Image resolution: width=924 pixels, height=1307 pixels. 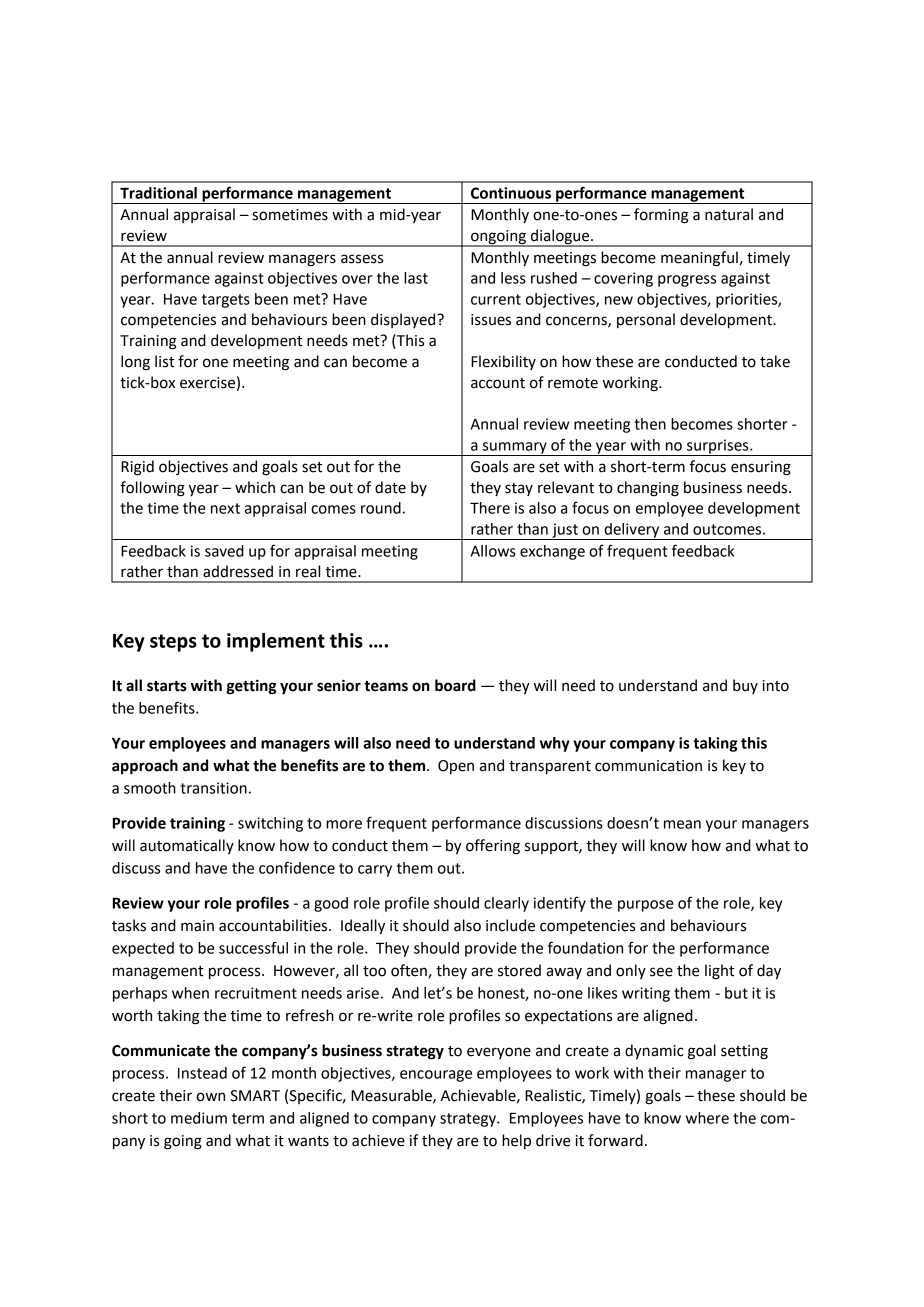 I want to click on which, so click(x=255, y=487).
